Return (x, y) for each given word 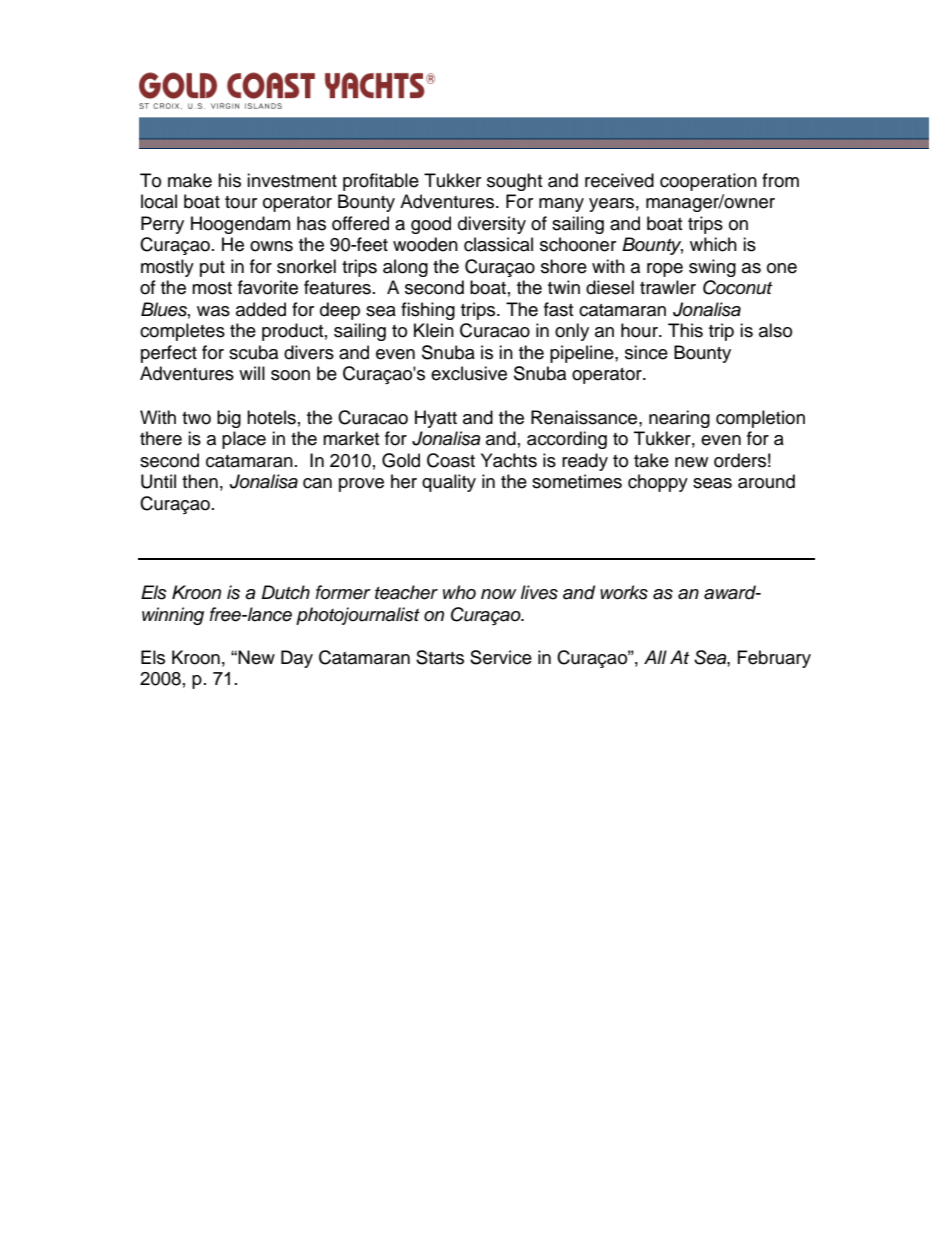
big (229, 419)
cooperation (708, 182)
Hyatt (436, 419)
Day (297, 659)
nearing (679, 419)
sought (514, 182)
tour (241, 202)
